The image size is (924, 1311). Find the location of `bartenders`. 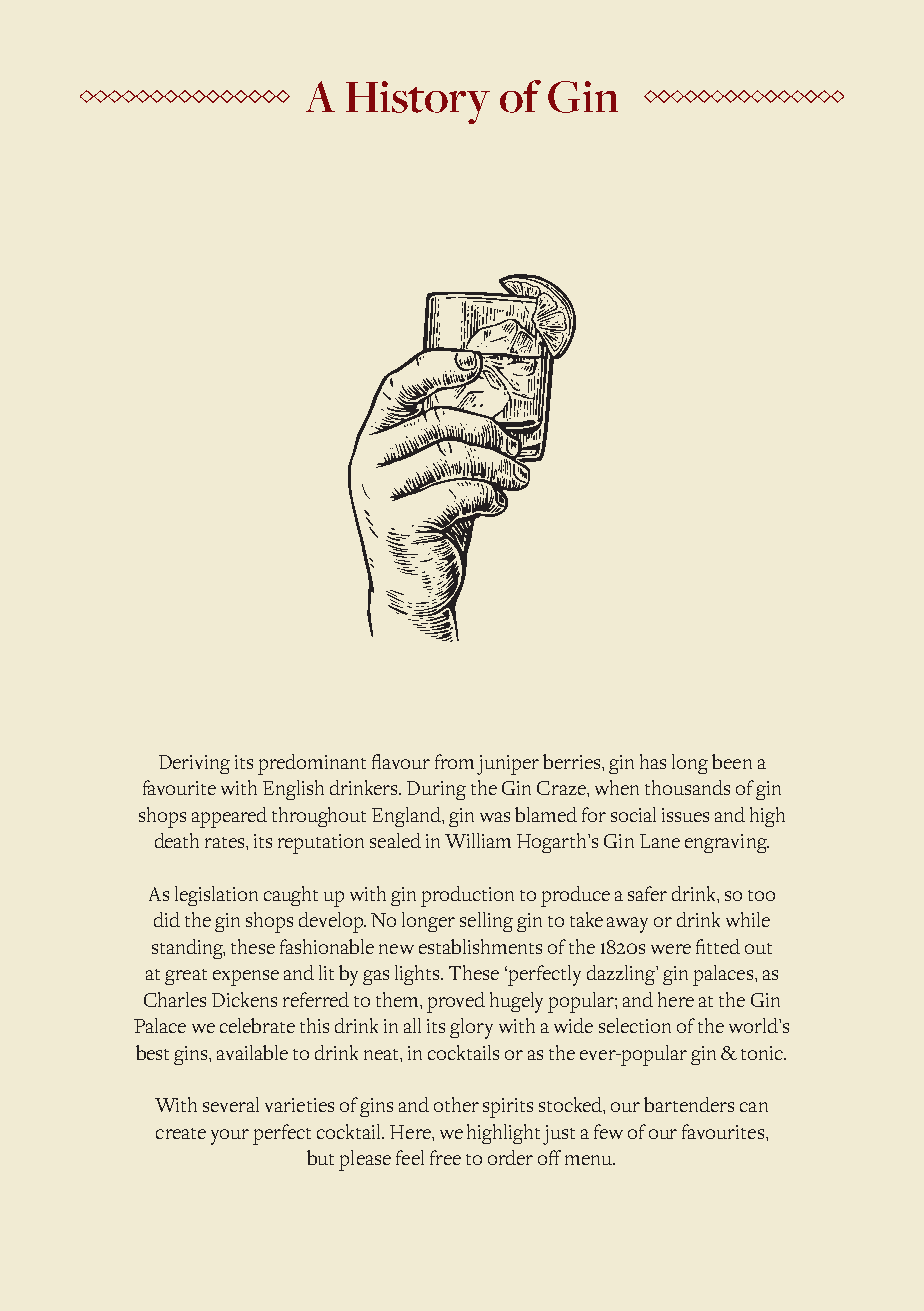

bartenders is located at coordinates (689, 1104).
